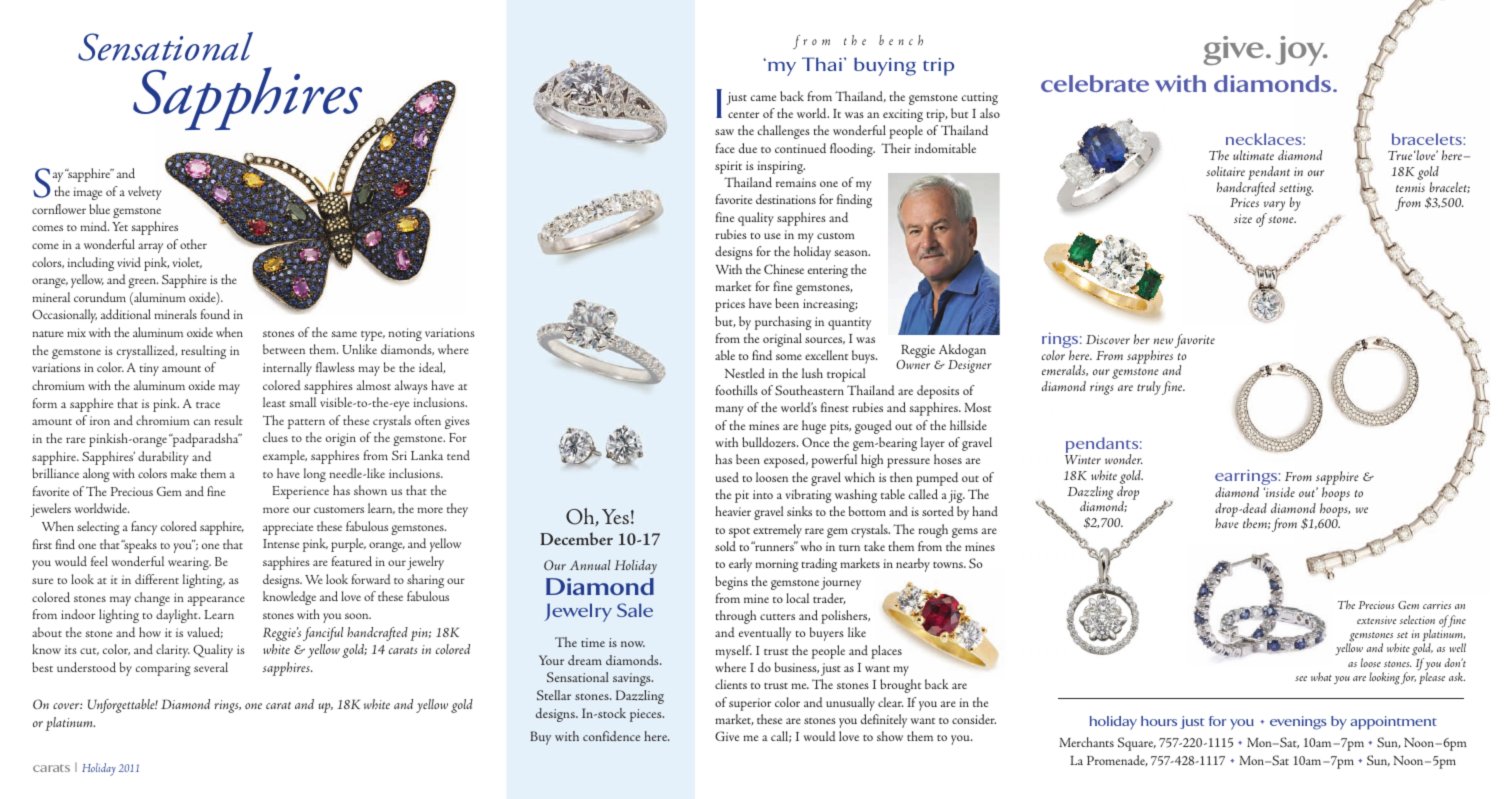 The width and height of the screenshot is (1512, 799). Describe the element at coordinates (763, 494) in the screenshot. I see `into` at that location.
